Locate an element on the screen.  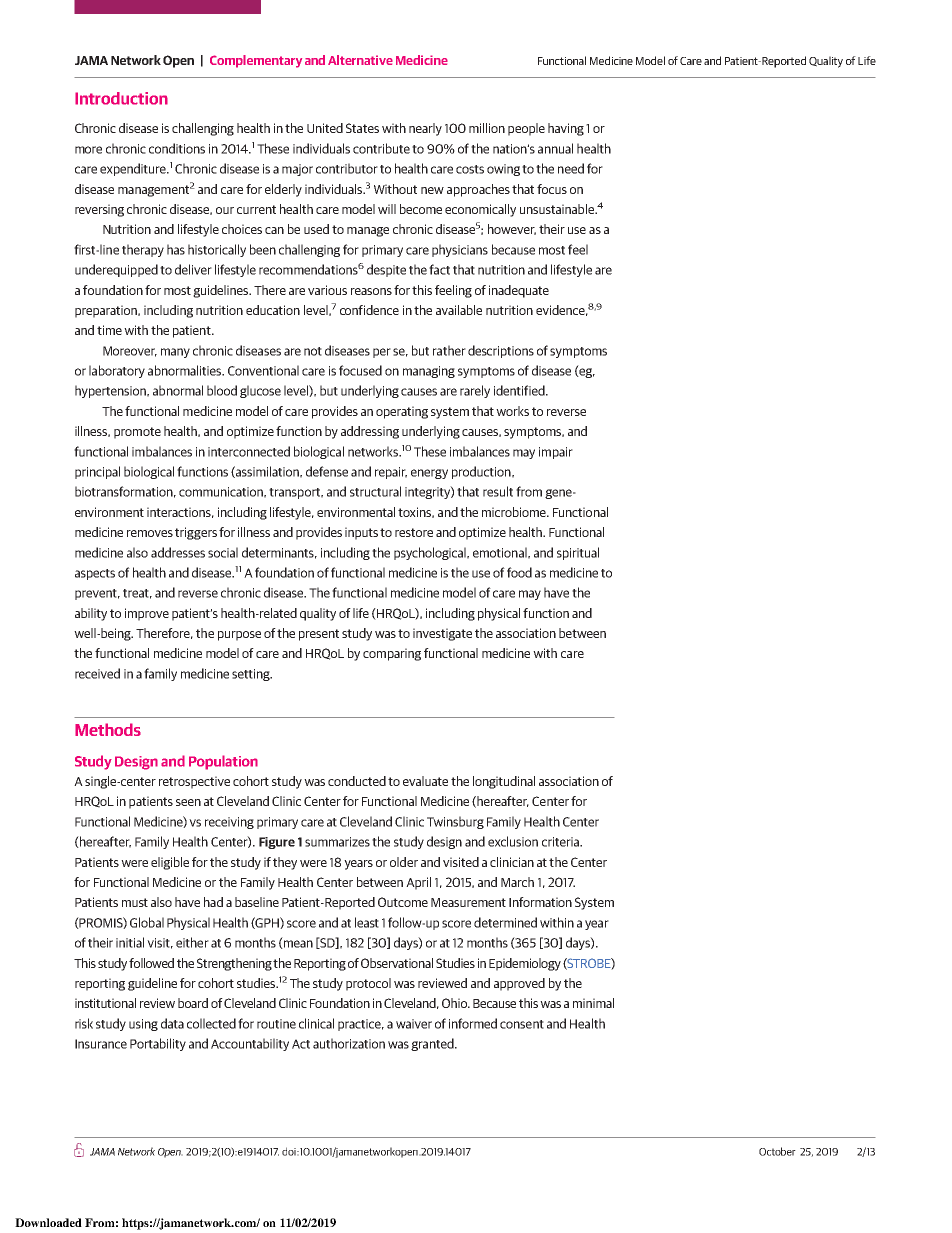
nearly is located at coordinates (425, 129).
